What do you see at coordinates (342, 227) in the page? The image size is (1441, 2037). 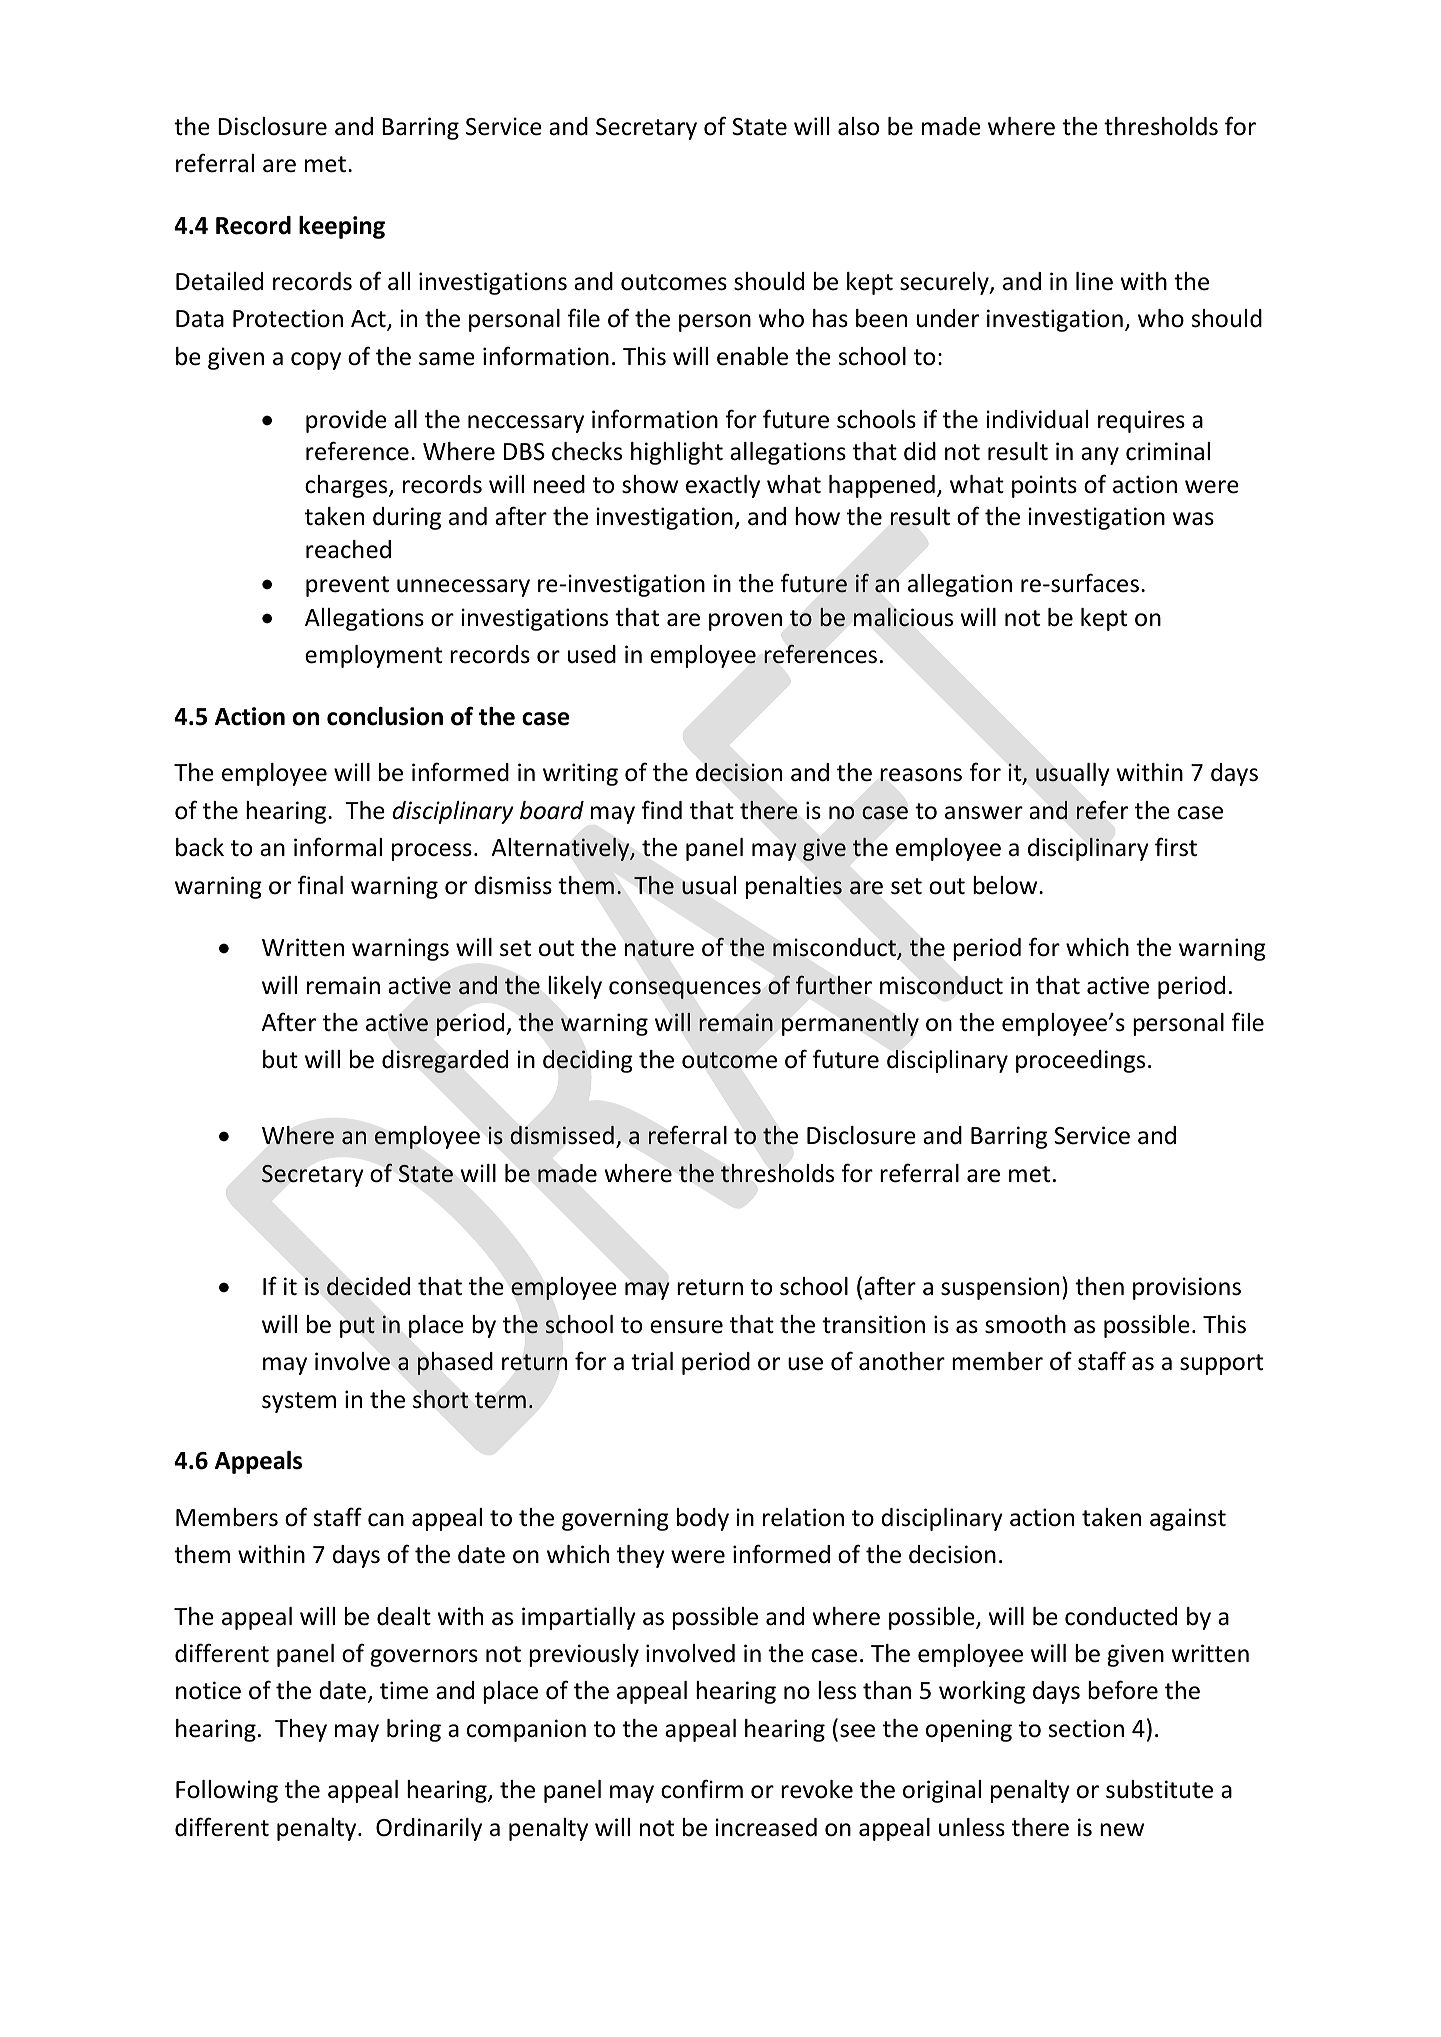 I see `keeping` at bounding box center [342, 227].
